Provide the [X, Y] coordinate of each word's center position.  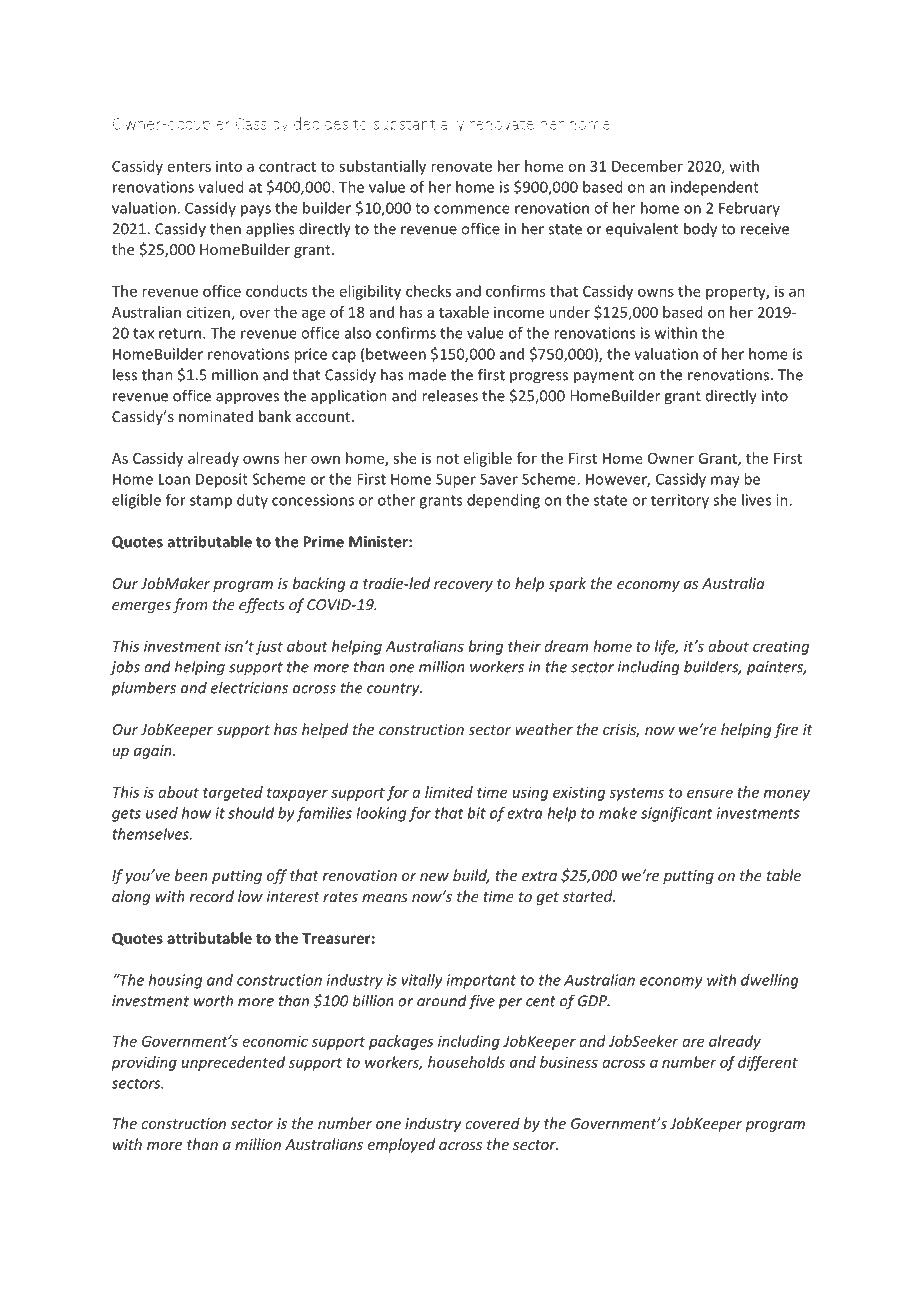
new [434, 877]
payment [604, 377]
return [181, 333]
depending [503, 501]
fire [786, 730]
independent [715, 188]
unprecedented [233, 1063]
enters [189, 167]
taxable [464, 312]
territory [680, 501]
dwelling [770, 981]
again [154, 752]
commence [472, 209]
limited [449, 792]
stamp [211, 502]
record [212, 896]
